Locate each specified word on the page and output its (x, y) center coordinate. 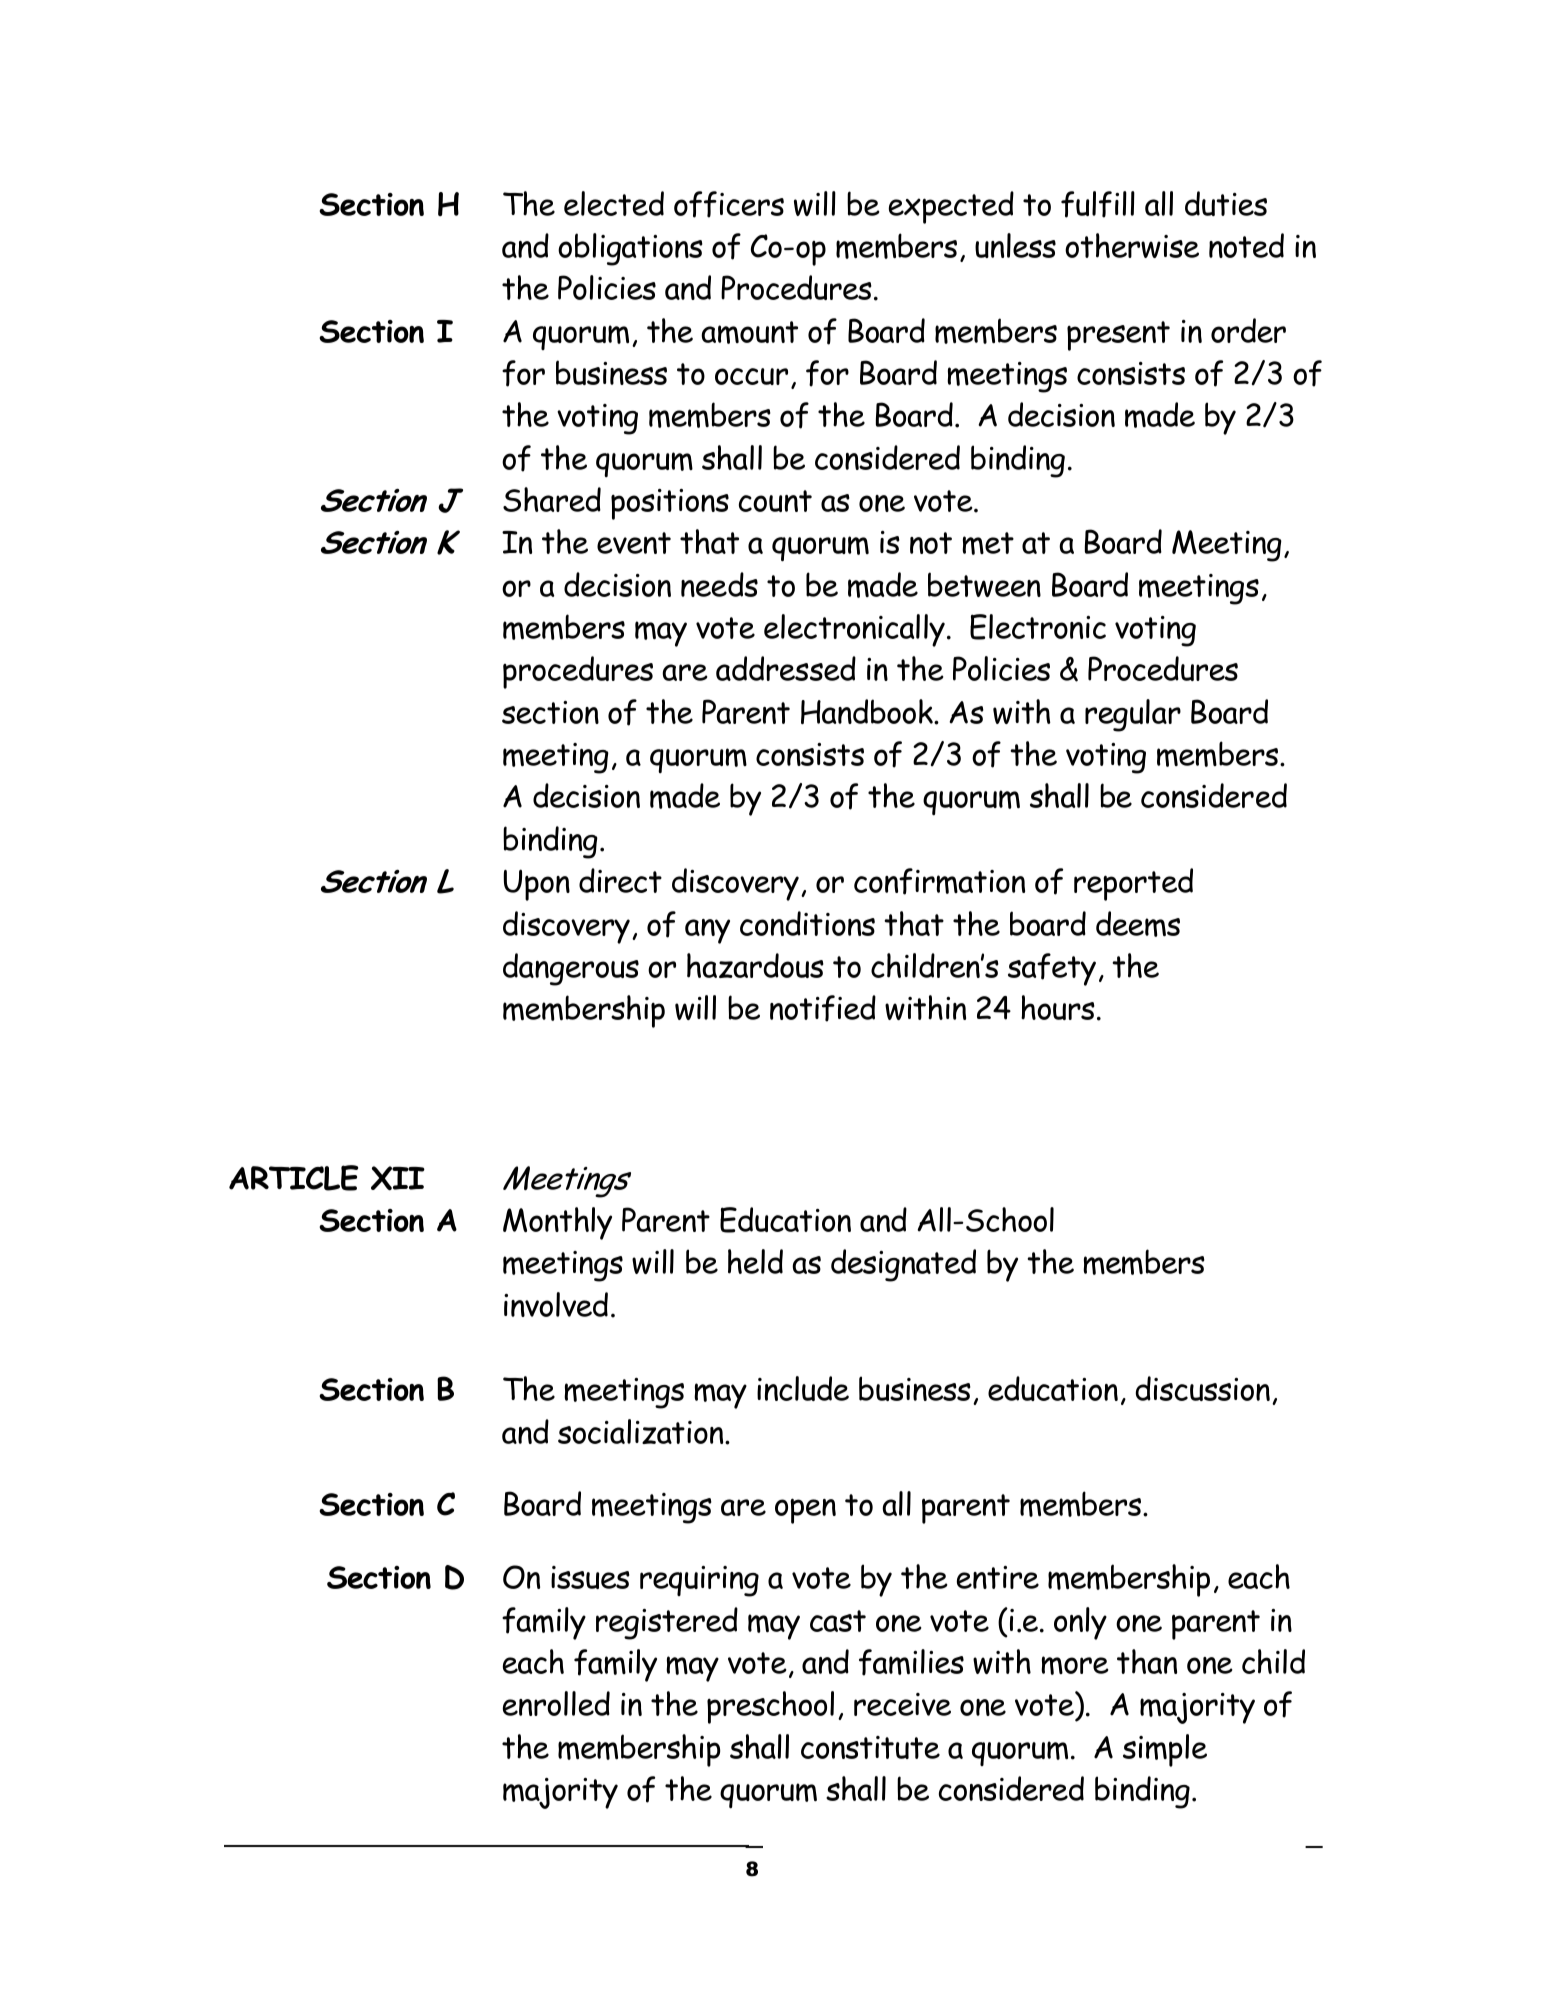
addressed (786, 668)
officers (729, 204)
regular (1133, 715)
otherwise (1132, 245)
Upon (536, 885)
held (755, 1261)
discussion (1202, 1388)
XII (398, 1178)
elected (614, 203)
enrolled (556, 1703)
